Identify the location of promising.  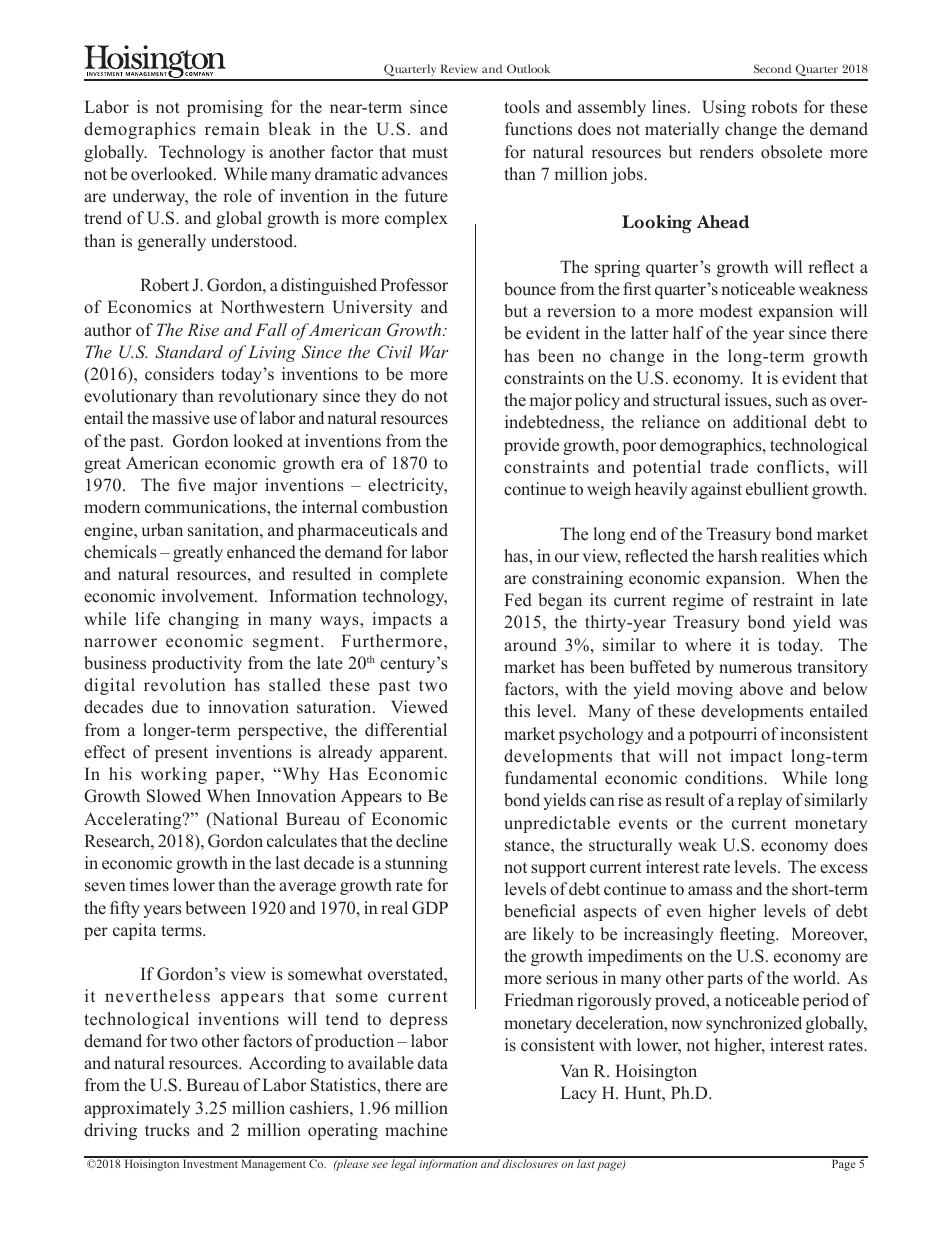
(225, 108).
